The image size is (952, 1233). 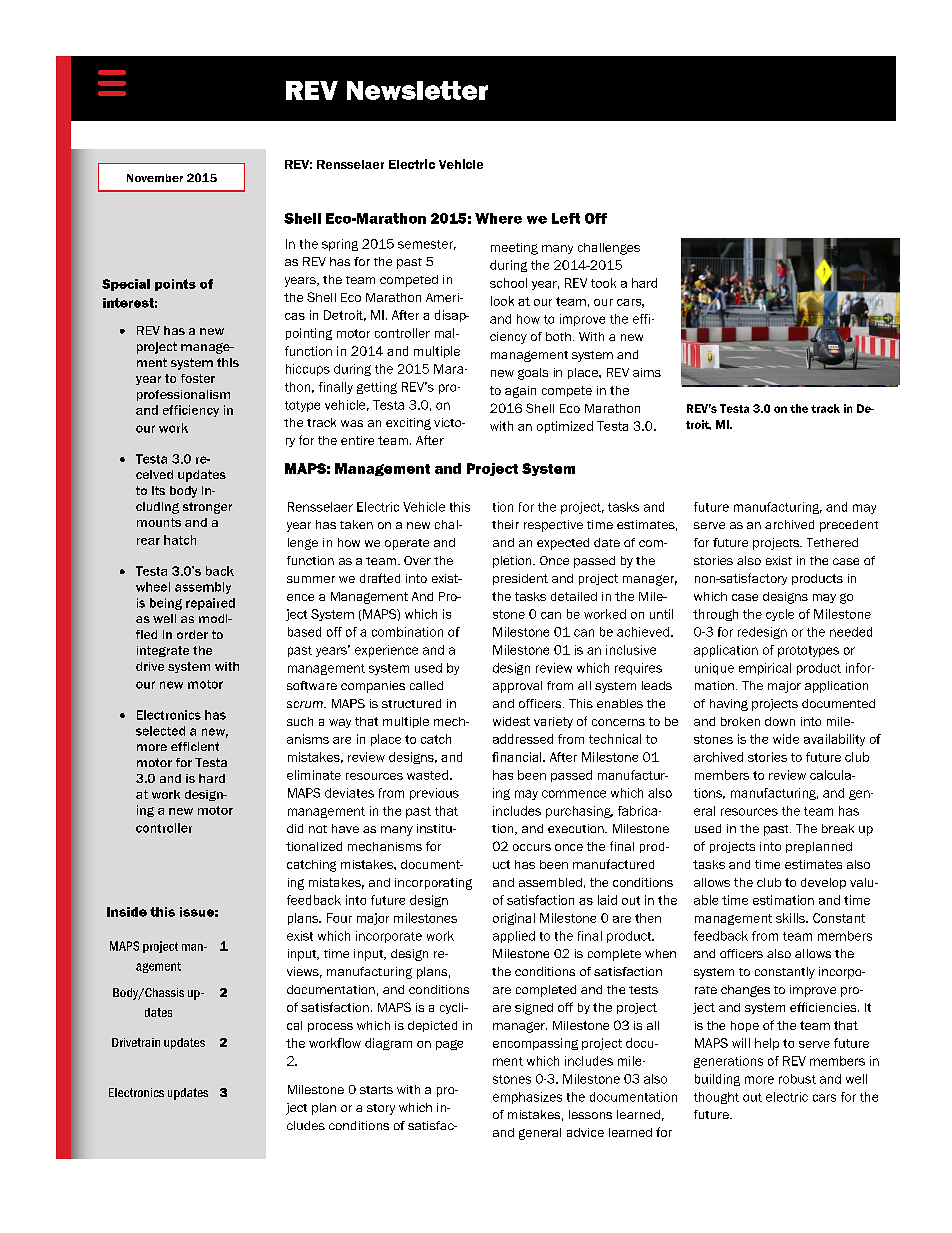 What do you see at coordinates (566, 218) in the image?
I see `Left` at bounding box center [566, 218].
